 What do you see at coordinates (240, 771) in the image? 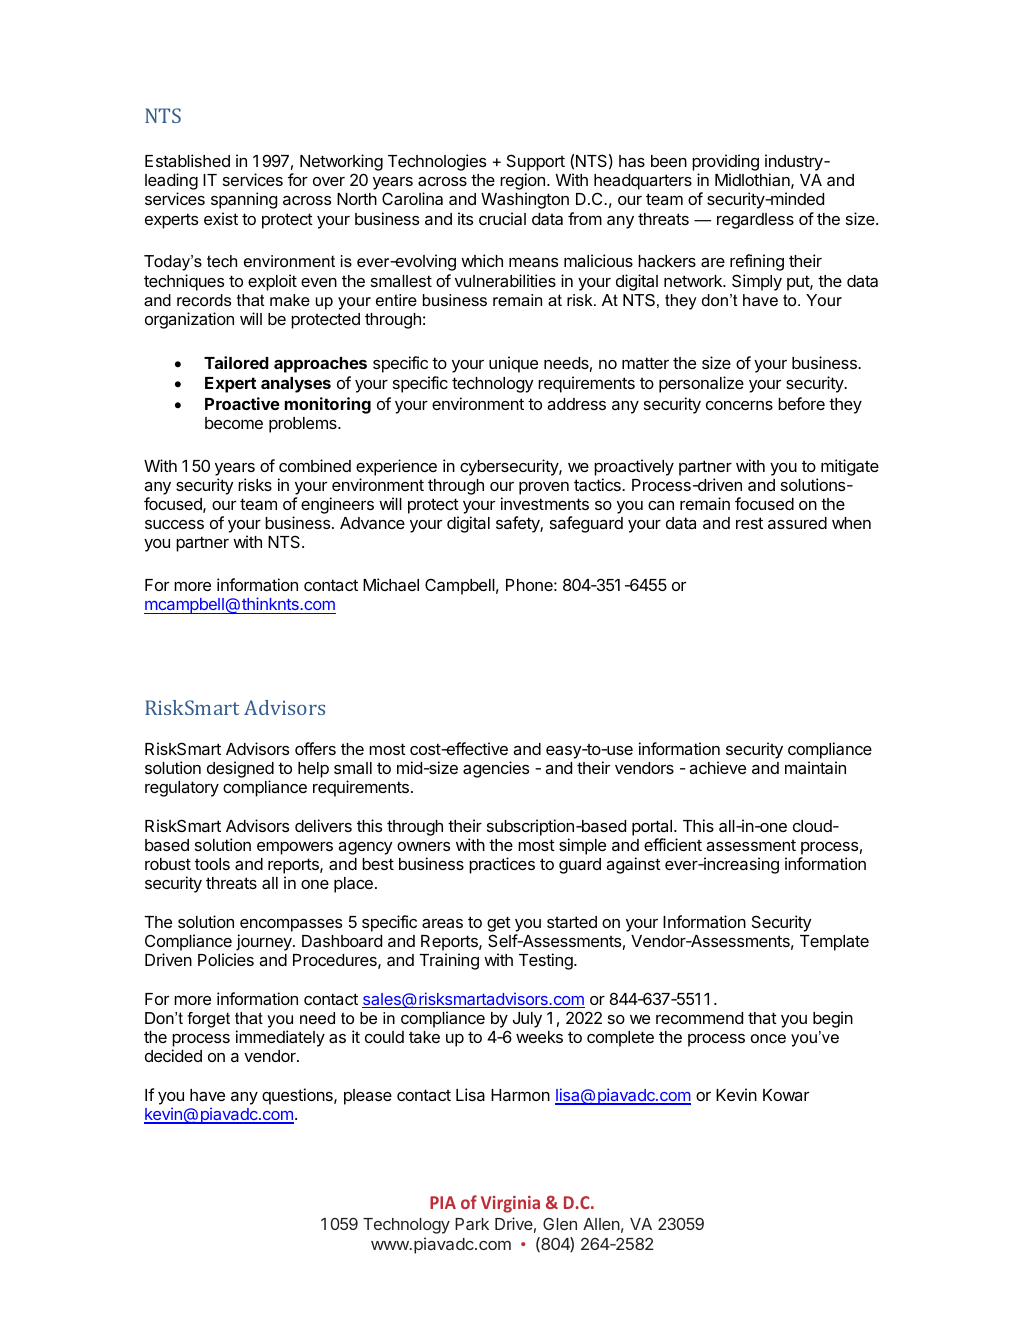
I see `designed` at bounding box center [240, 771].
